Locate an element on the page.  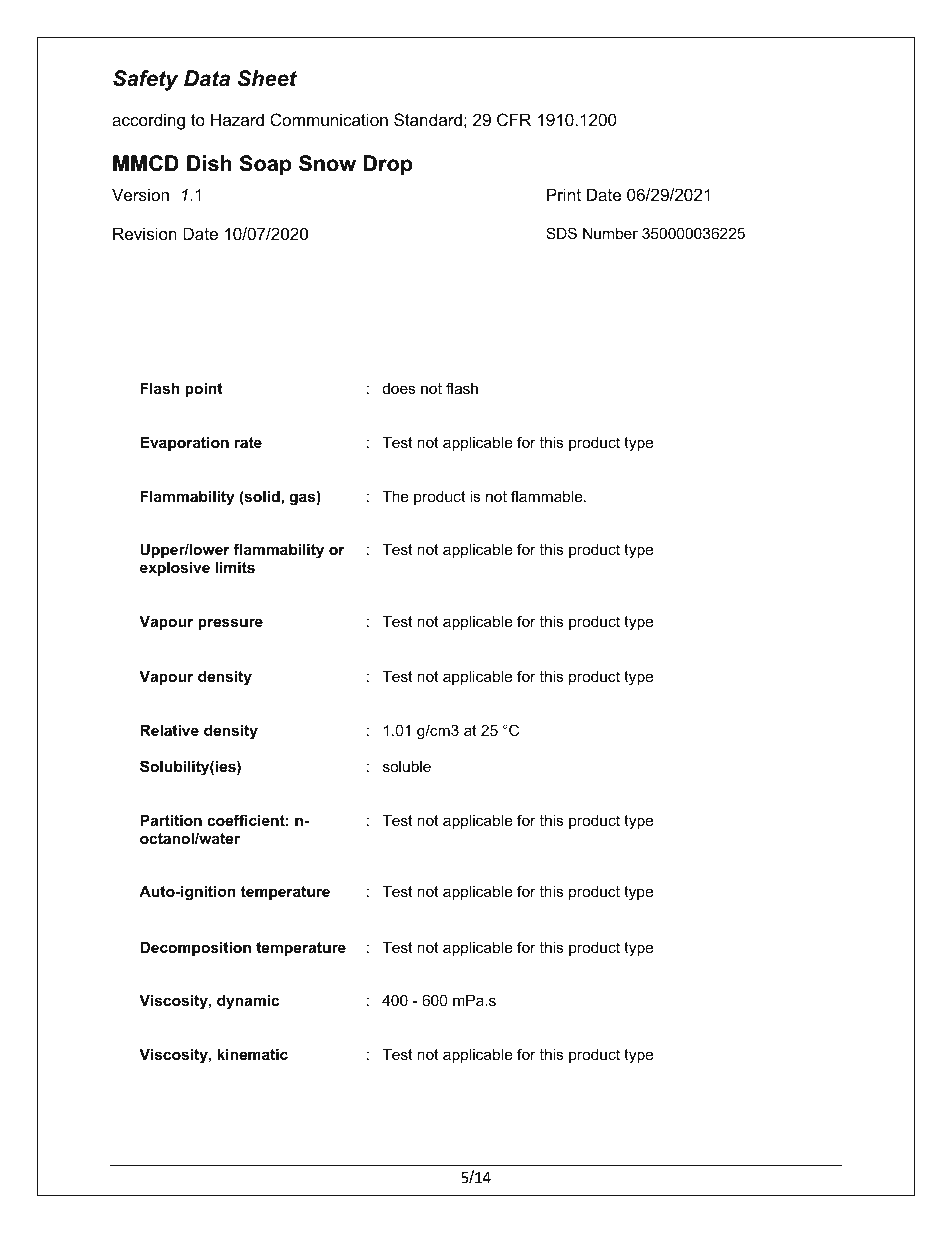
Data is located at coordinates (207, 78).
